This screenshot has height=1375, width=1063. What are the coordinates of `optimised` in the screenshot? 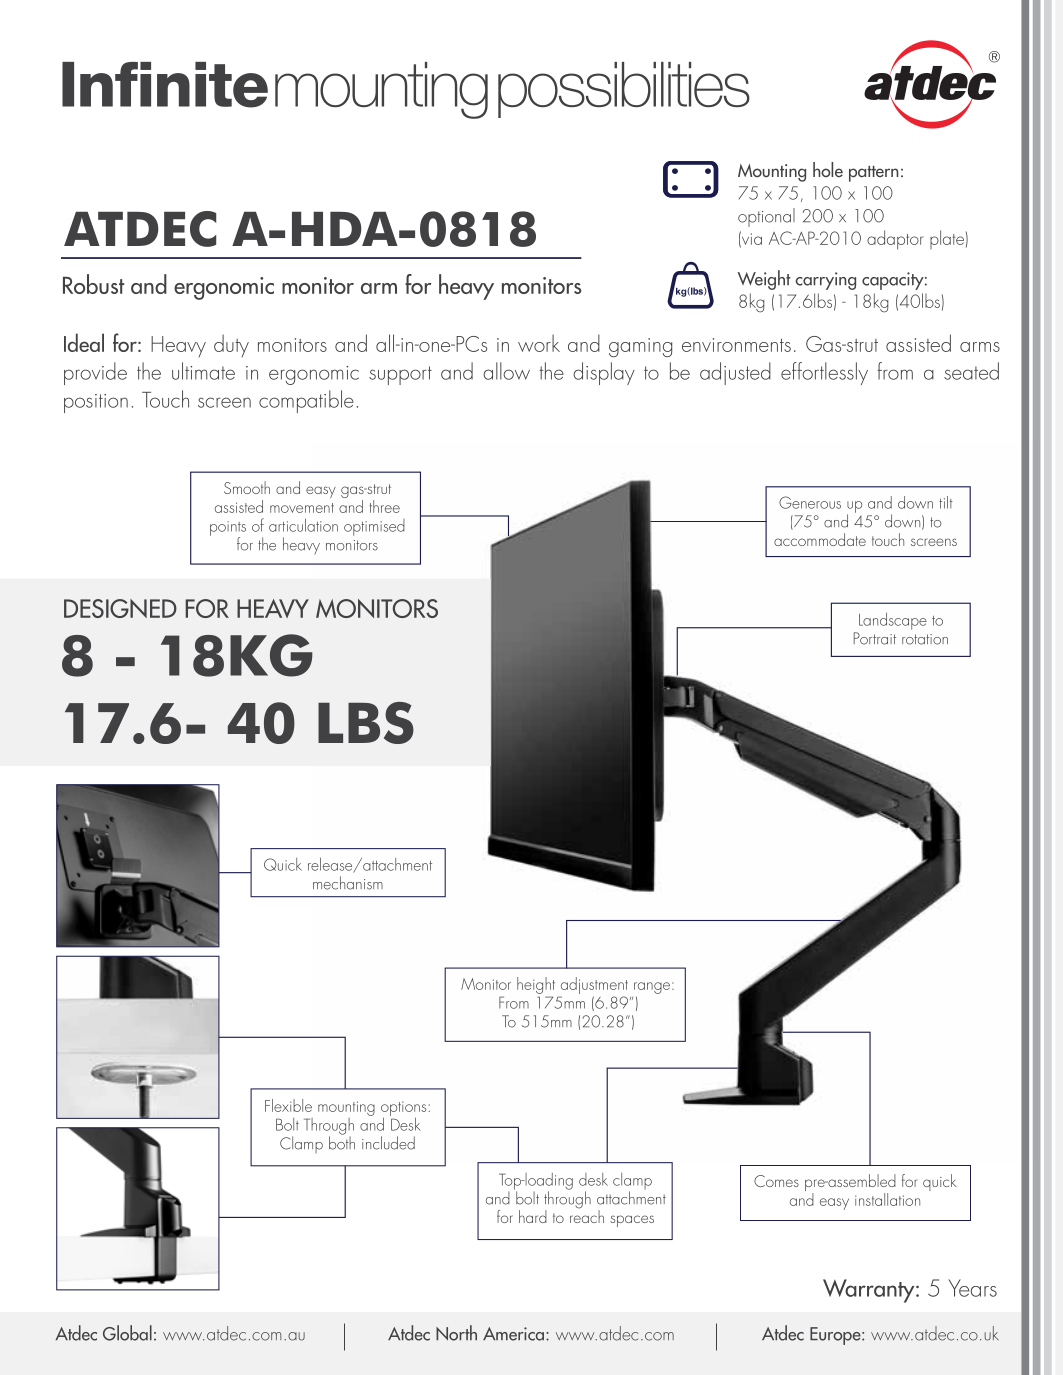 It's located at (374, 527).
